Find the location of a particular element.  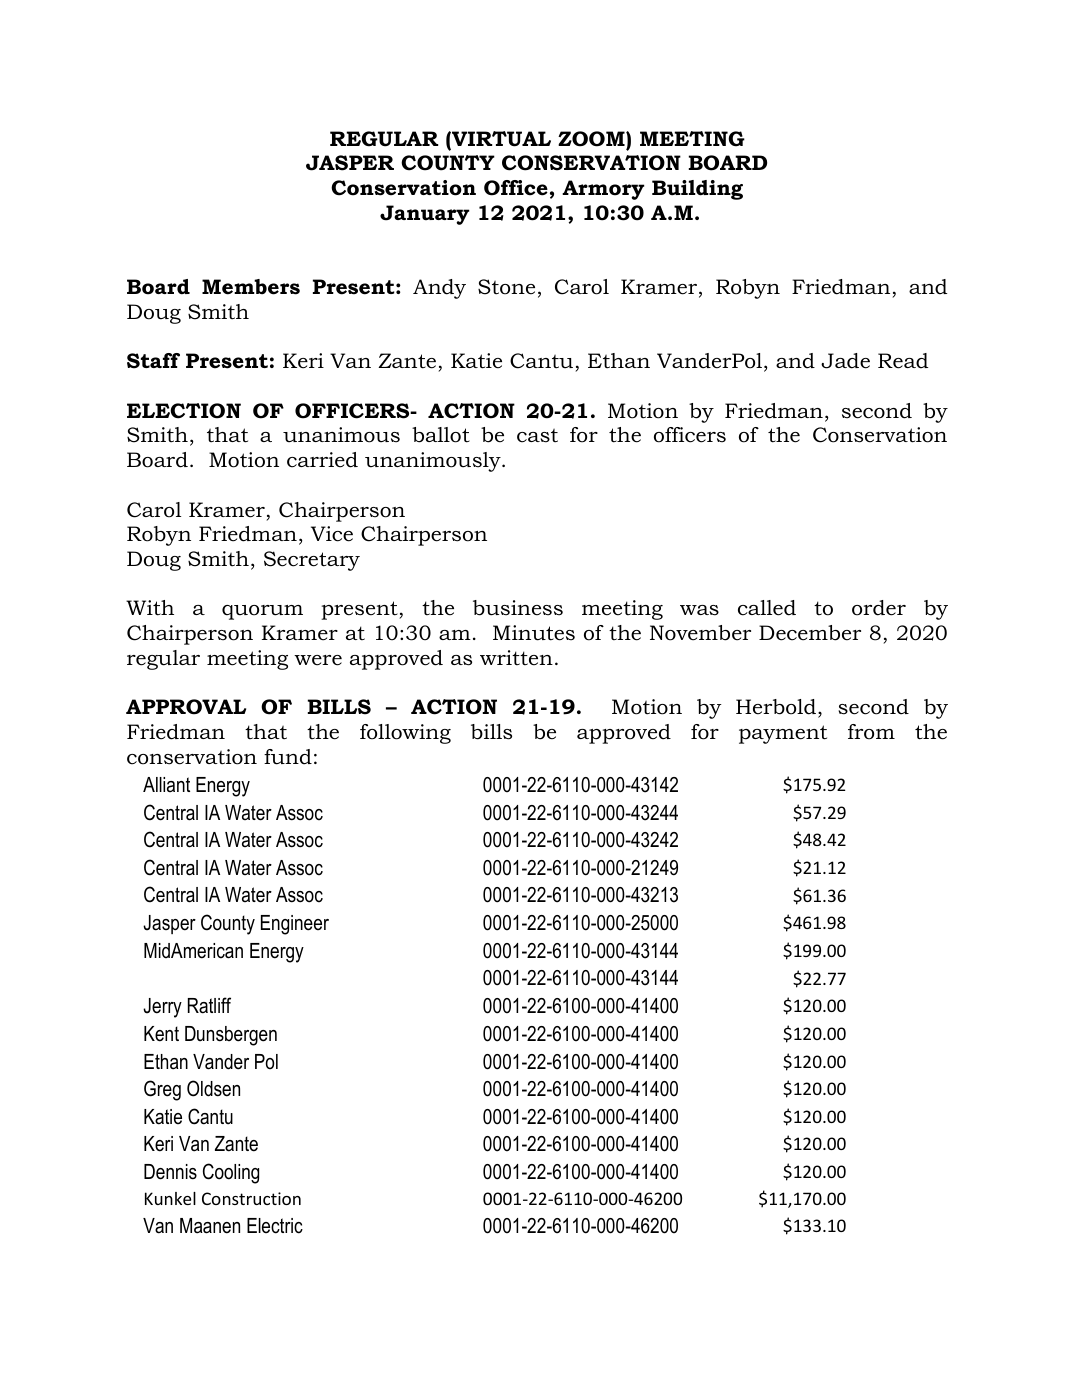

Jade is located at coordinates (845, 361).
